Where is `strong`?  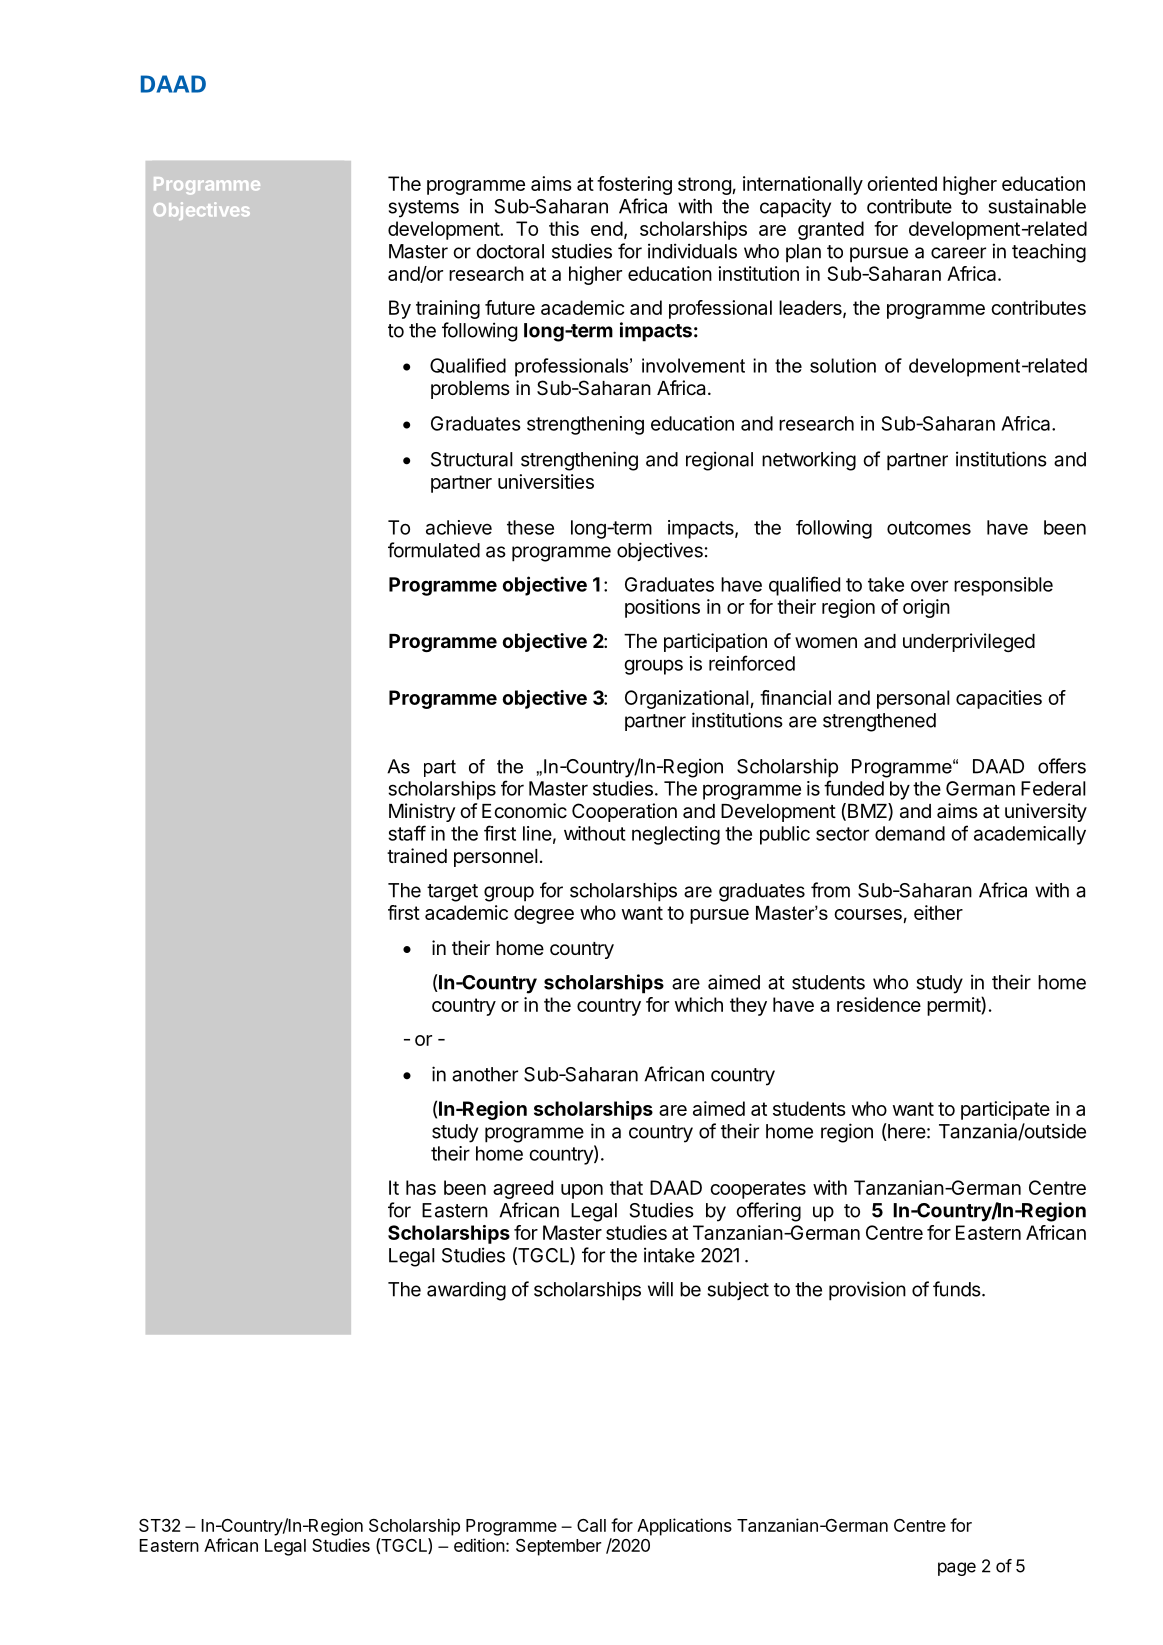
strong is located at coordinates (704, 186).
